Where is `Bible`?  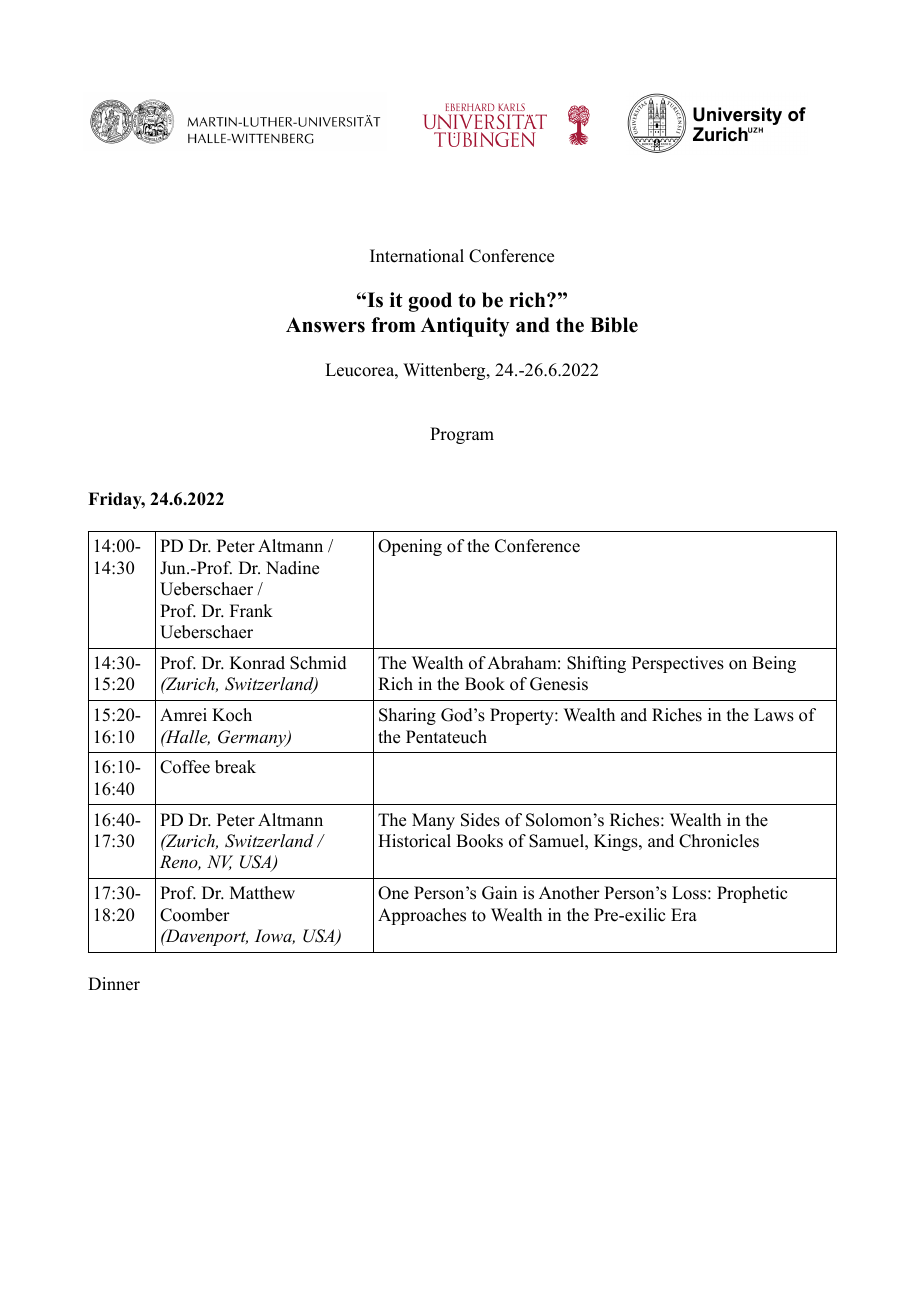 Bible is located at coordinates (614, 325).
